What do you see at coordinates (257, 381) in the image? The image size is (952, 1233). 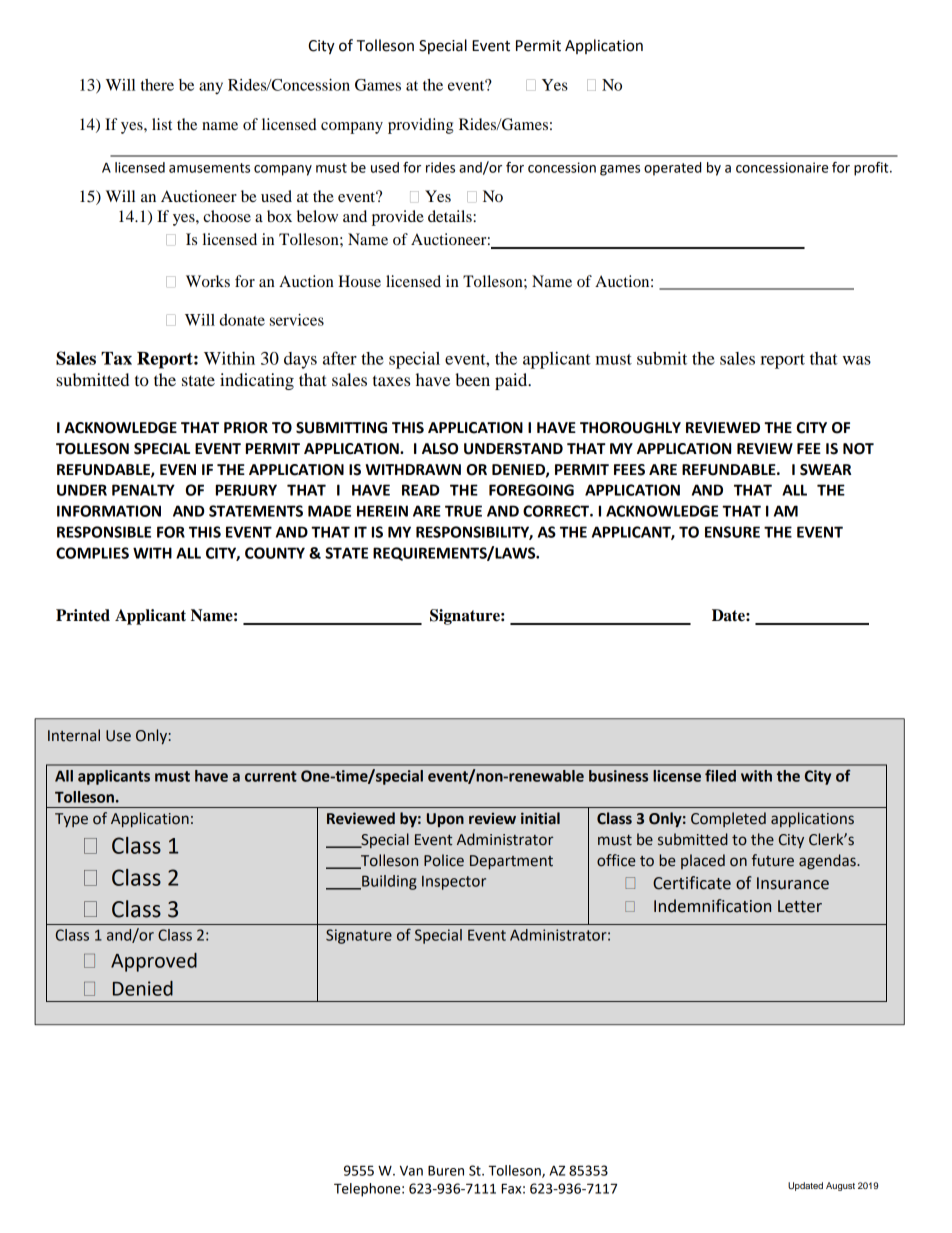 I see `indicating` at bounding box center [257, 381].
